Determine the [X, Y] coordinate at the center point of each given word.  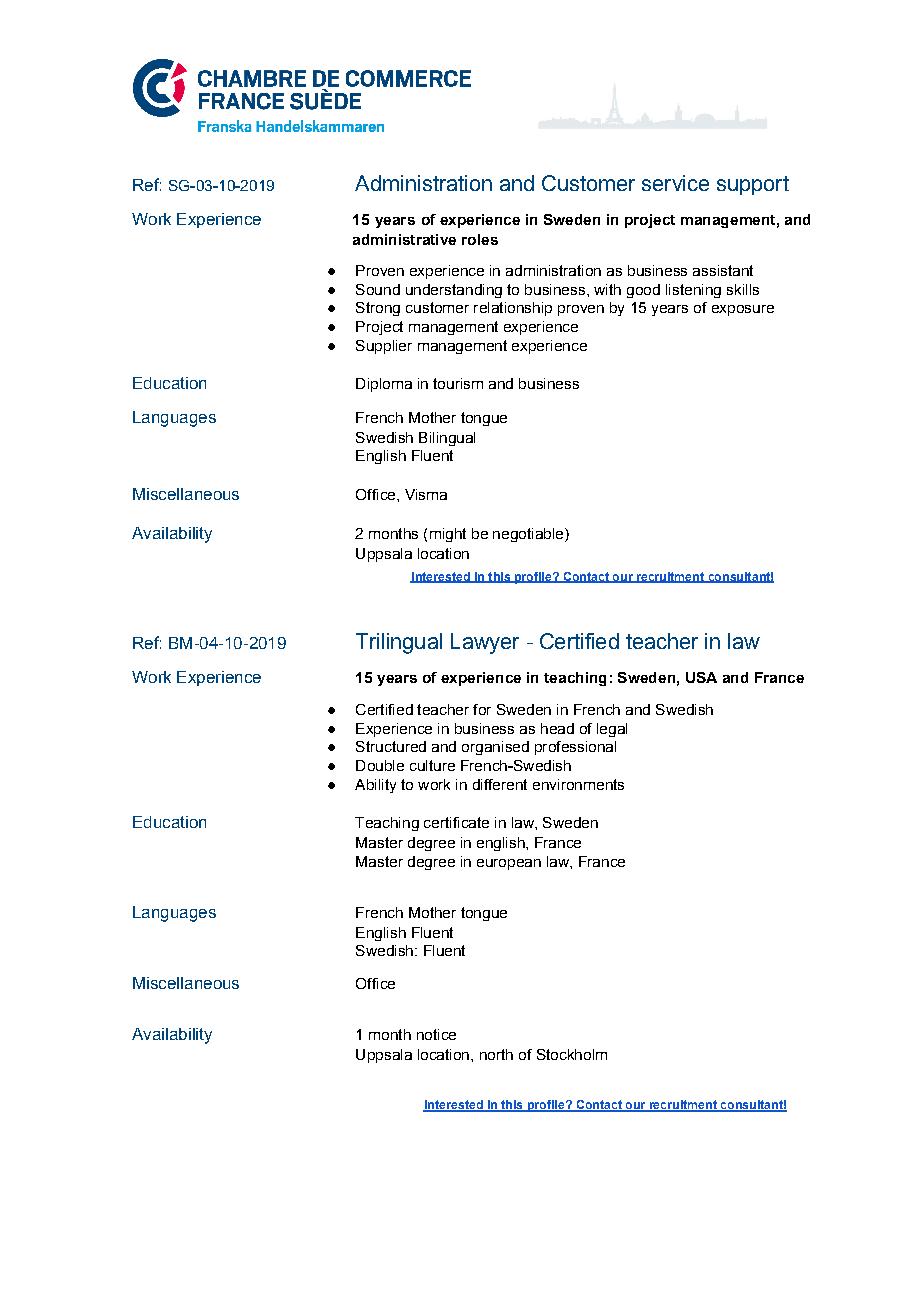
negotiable [529, 535]
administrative [404, 239]
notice [436, 1034]
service [675, 183]
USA [701, 677]
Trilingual [399, 643]
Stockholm [572, 1054]
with [607, 289]
